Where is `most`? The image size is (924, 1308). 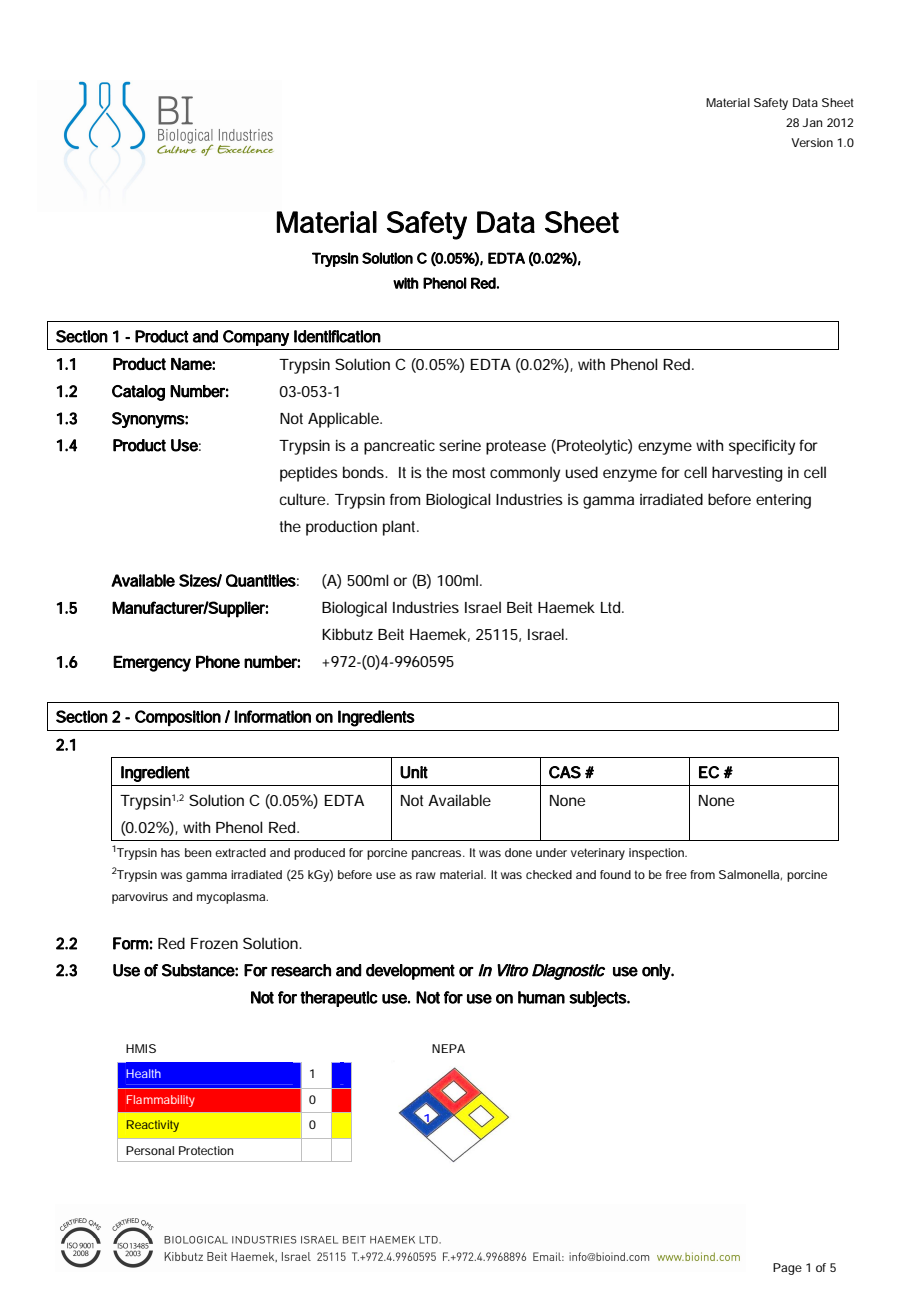 most is located at coordinates (469, 472).
